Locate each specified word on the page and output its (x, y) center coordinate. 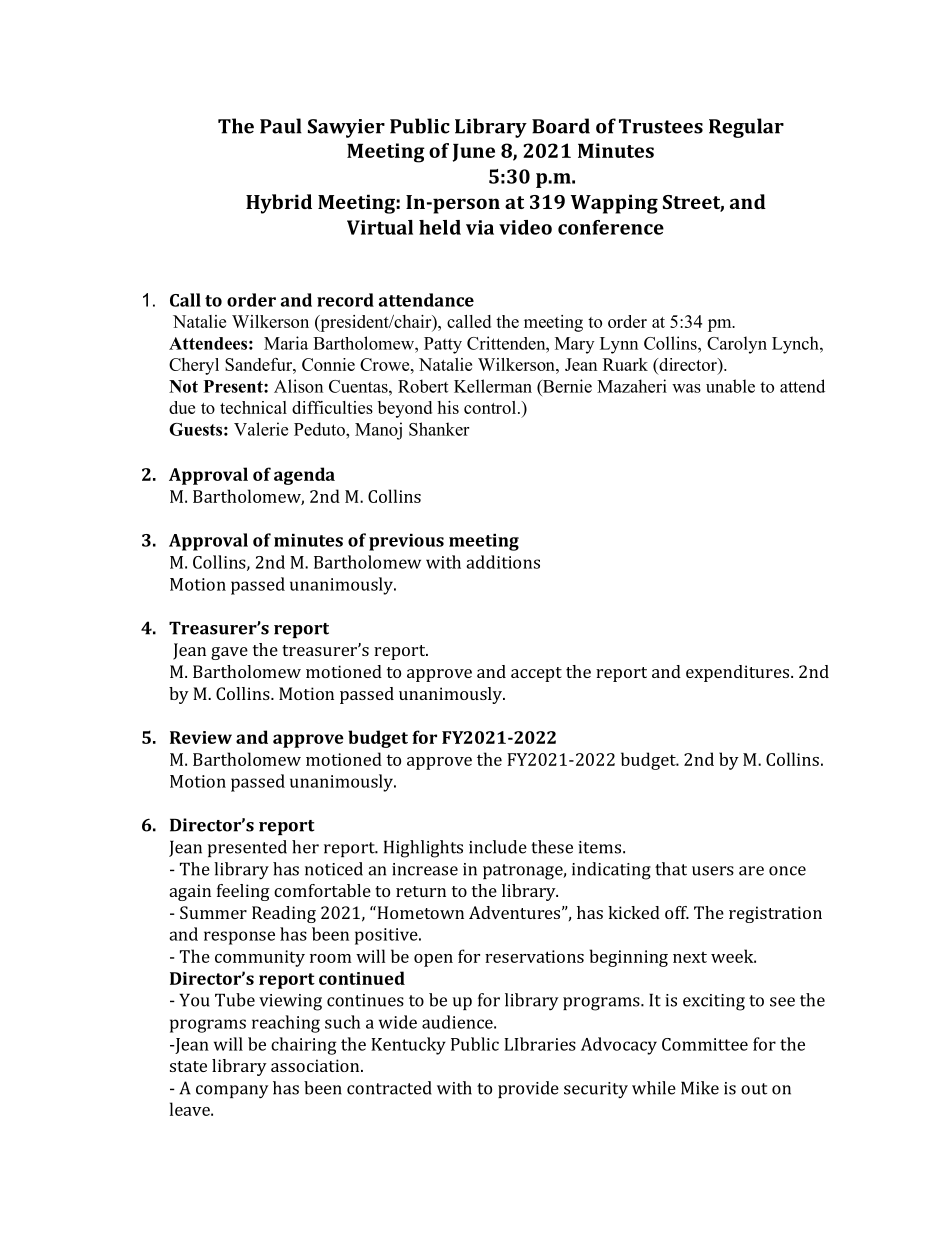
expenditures (737, 673)
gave (229, 653)
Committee (705, 1044)
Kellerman (493, 386)
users (713, 871)
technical (253, 407)
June (474, 153)
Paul (281, 126)
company (232, 1092)
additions (503, 562)
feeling (243, 892)
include (498, 847)
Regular (746, 128)
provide (528, 1089)
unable (730, 386)
